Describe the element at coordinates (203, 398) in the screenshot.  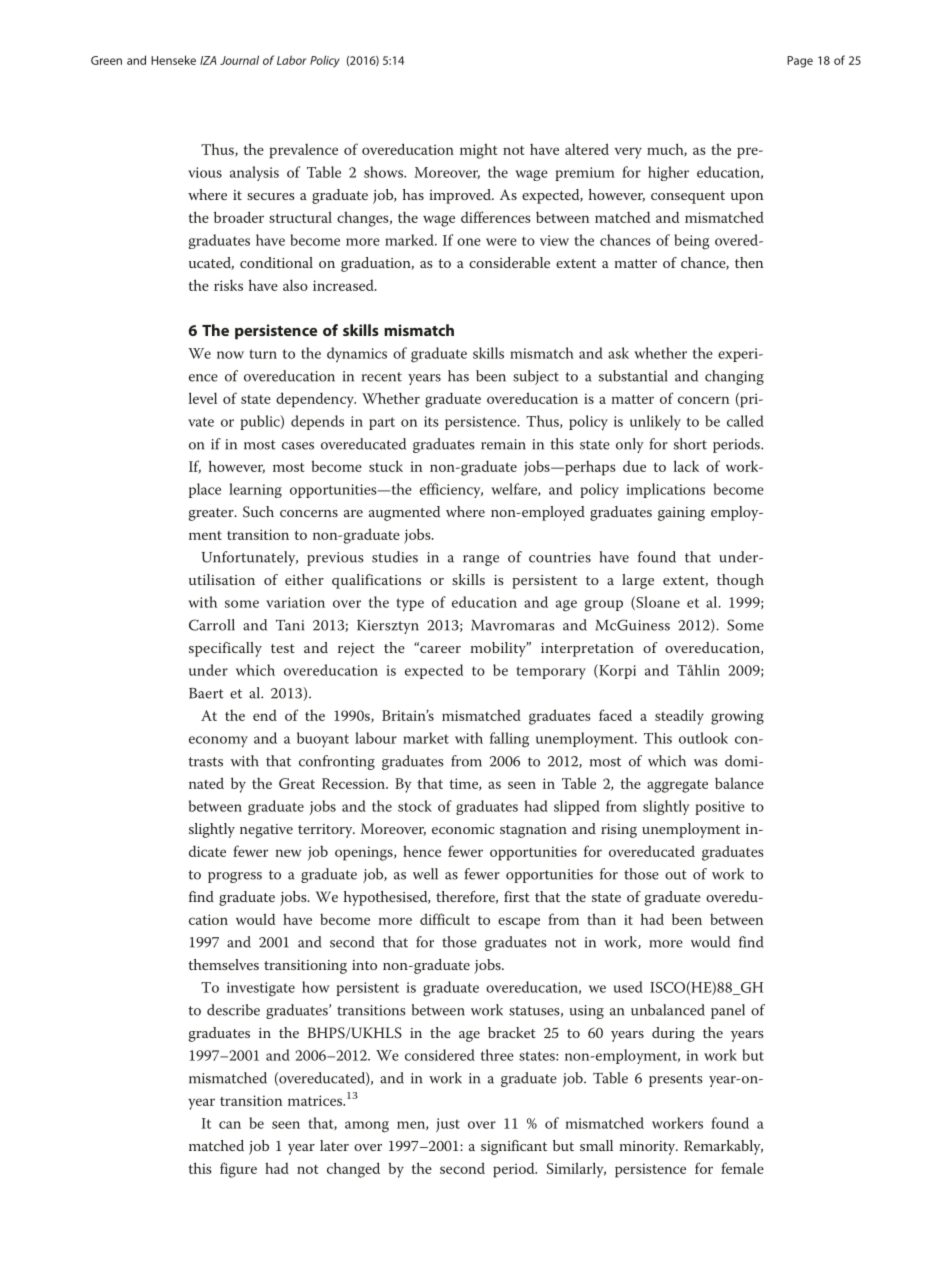
I see `level` at that location.
